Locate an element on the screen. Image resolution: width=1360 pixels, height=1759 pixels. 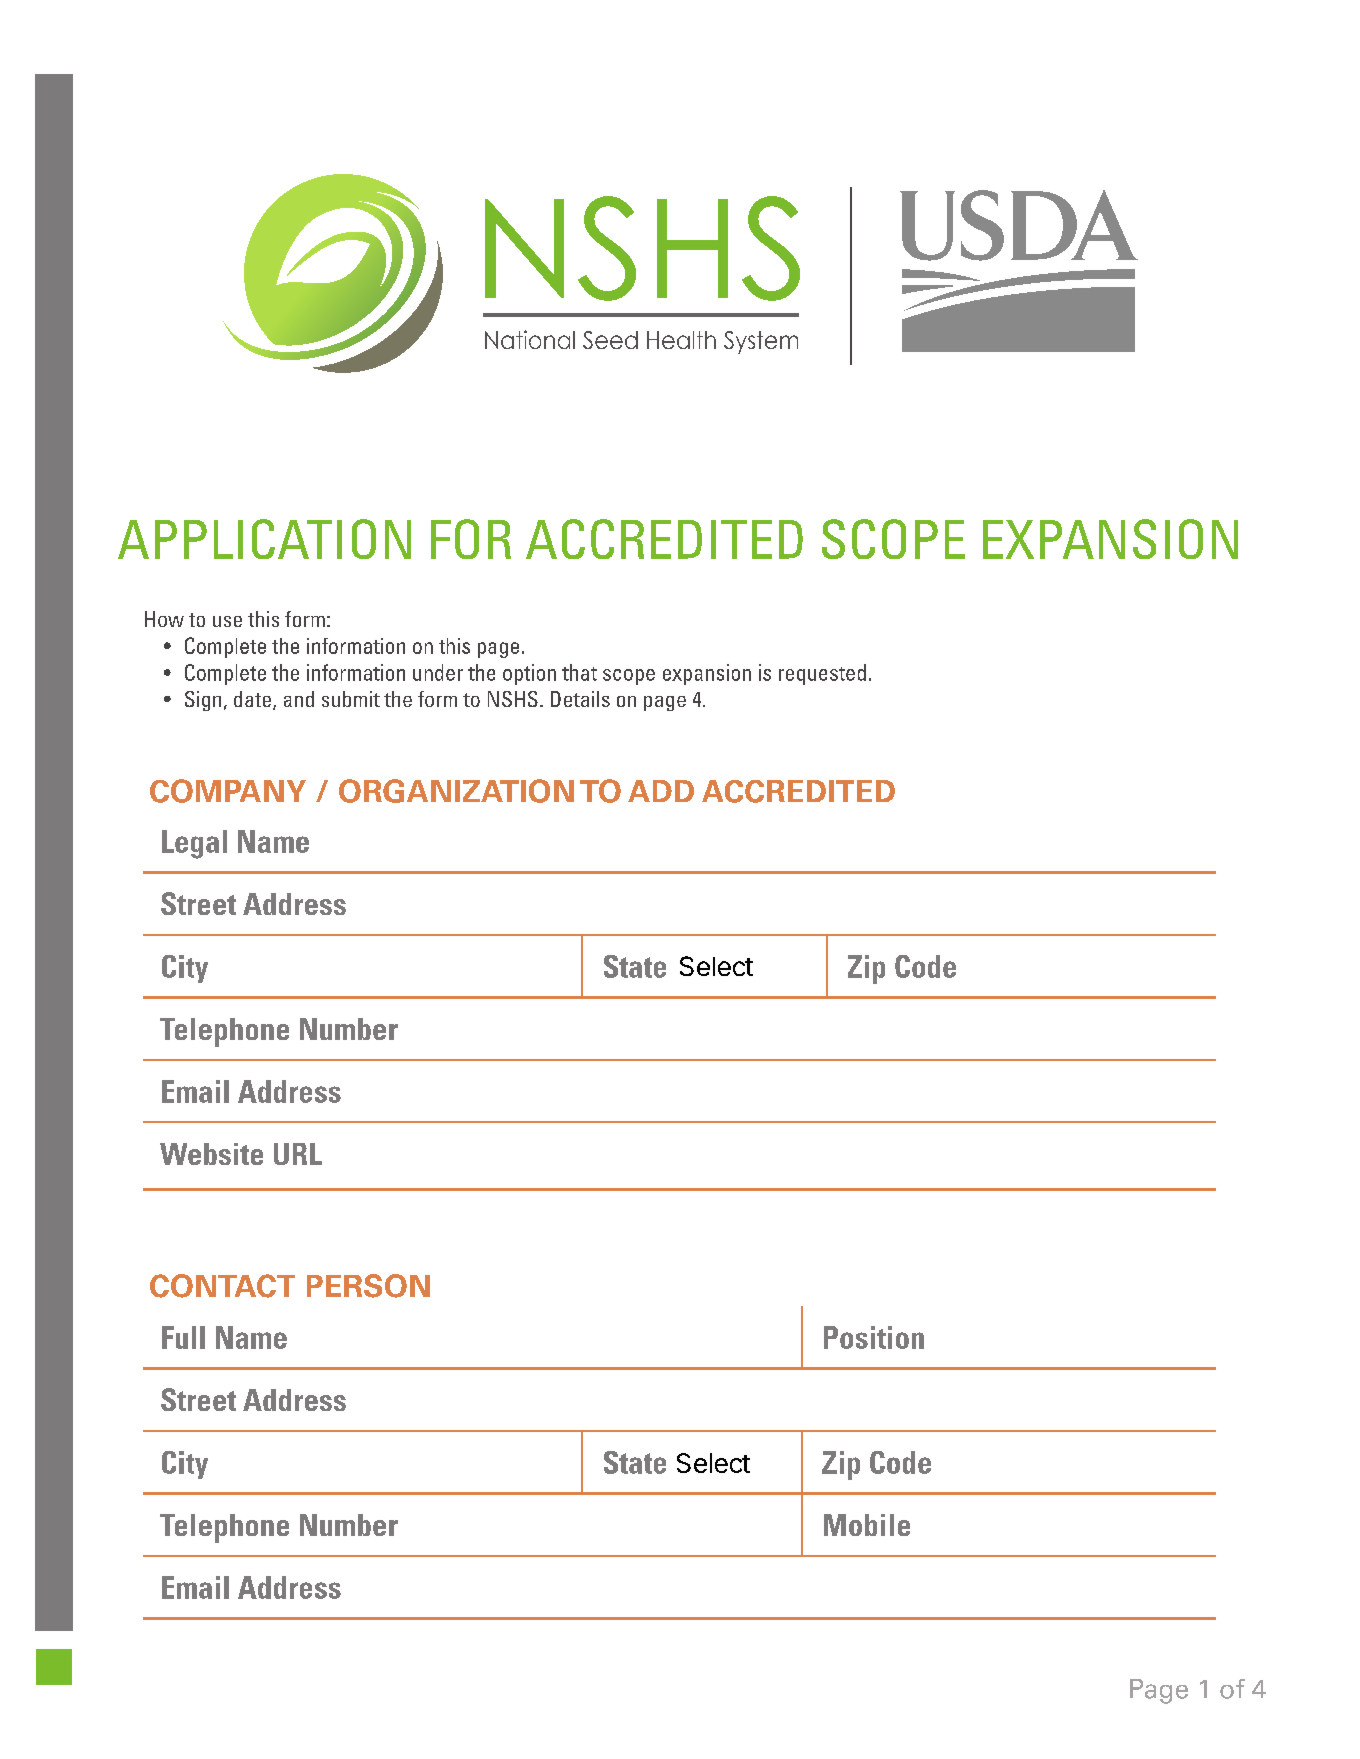
Full is located at coordinates (183, 1337).
